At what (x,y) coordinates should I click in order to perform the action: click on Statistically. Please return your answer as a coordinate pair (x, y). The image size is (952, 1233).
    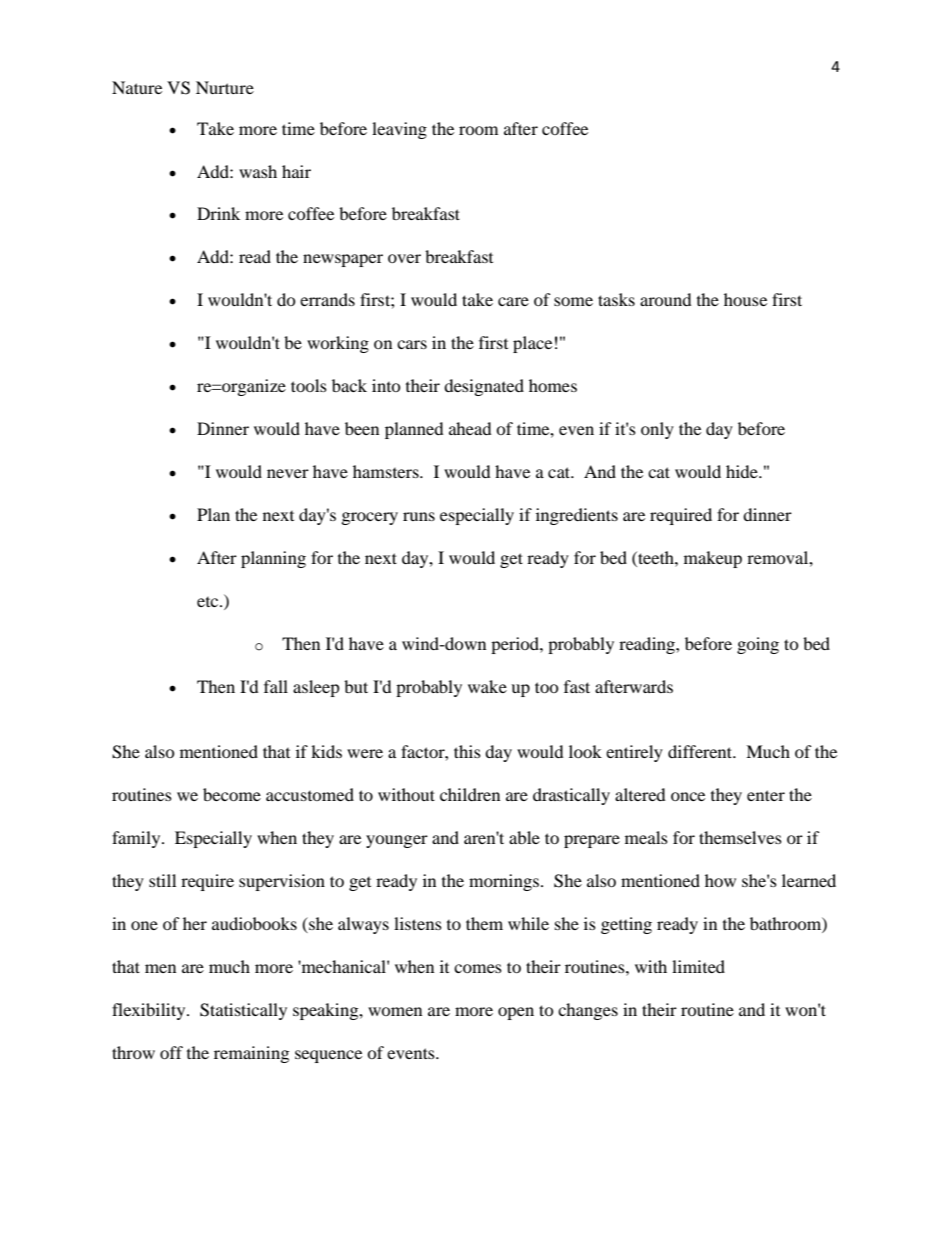
    Looking at the image, I should click on (243, 1011).
